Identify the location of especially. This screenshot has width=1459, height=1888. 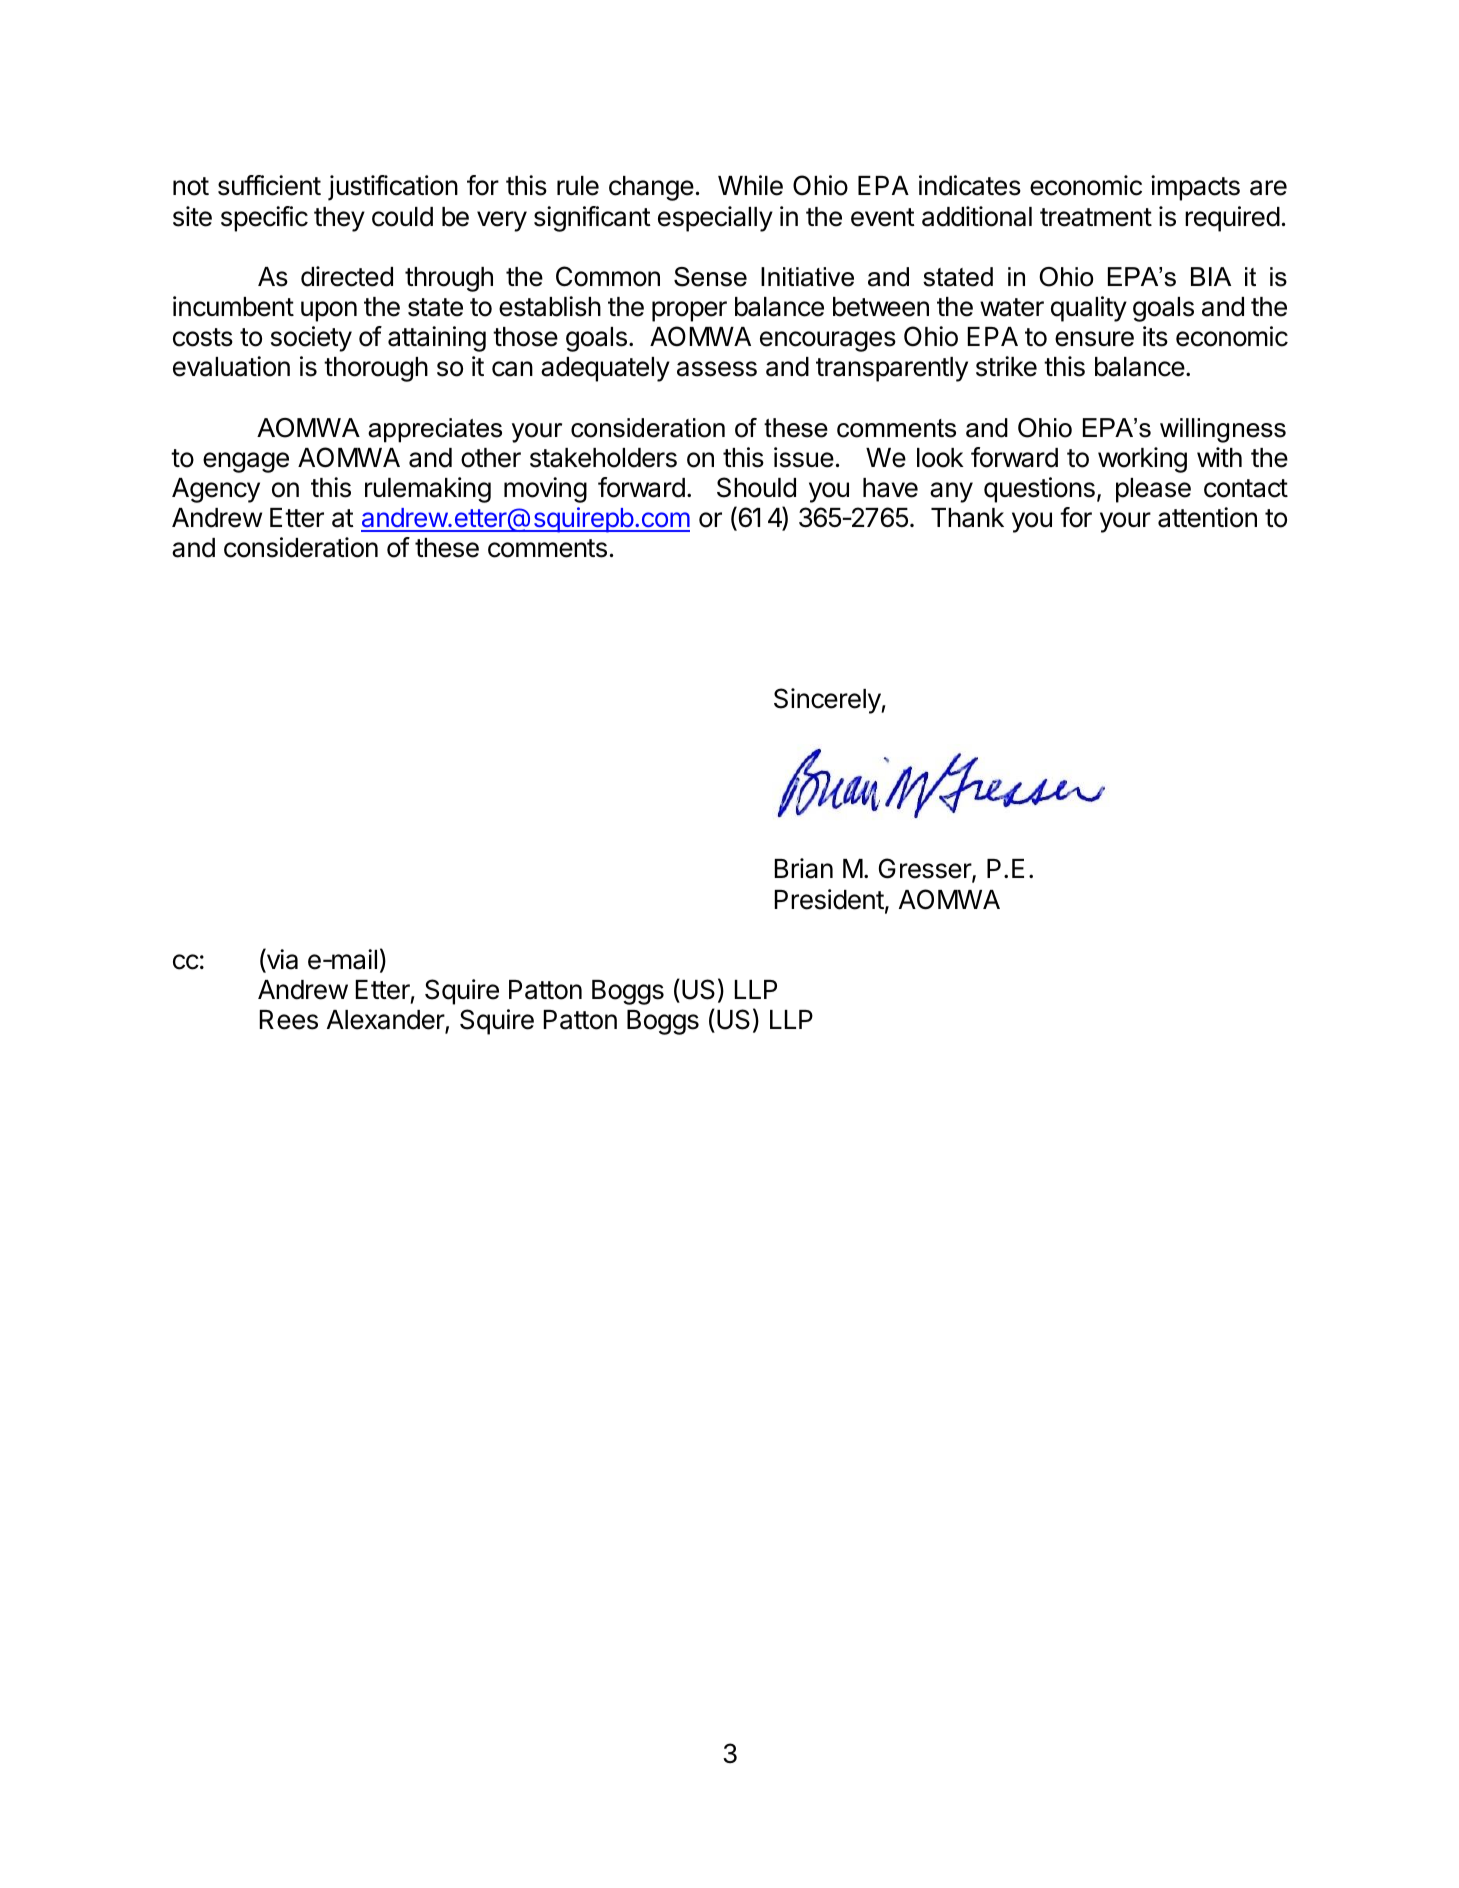
(715, 219).
